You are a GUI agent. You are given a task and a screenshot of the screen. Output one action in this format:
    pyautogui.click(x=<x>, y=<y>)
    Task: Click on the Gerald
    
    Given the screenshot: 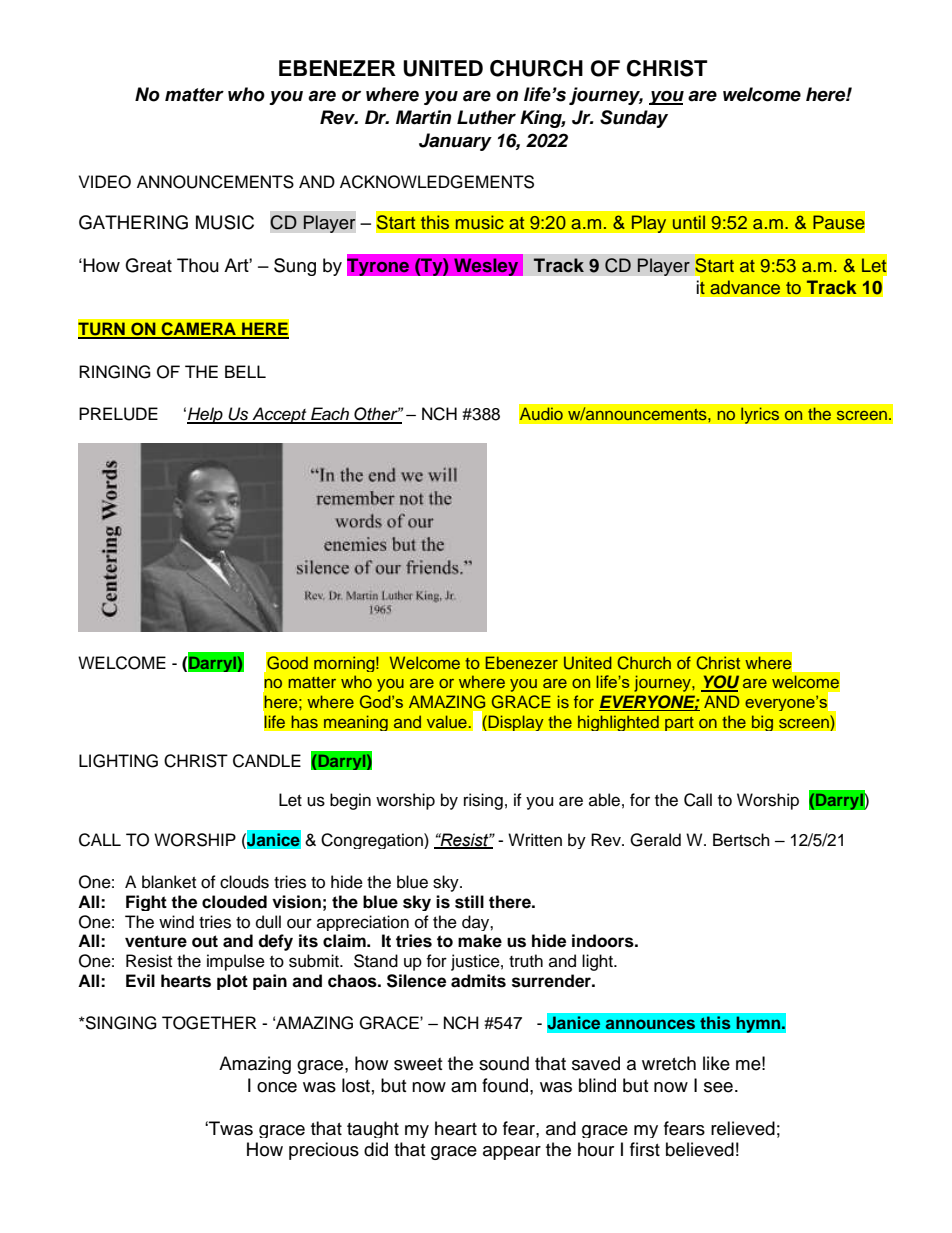 What is the action you would take?
    pyautogui.click(x=655, y=840)
